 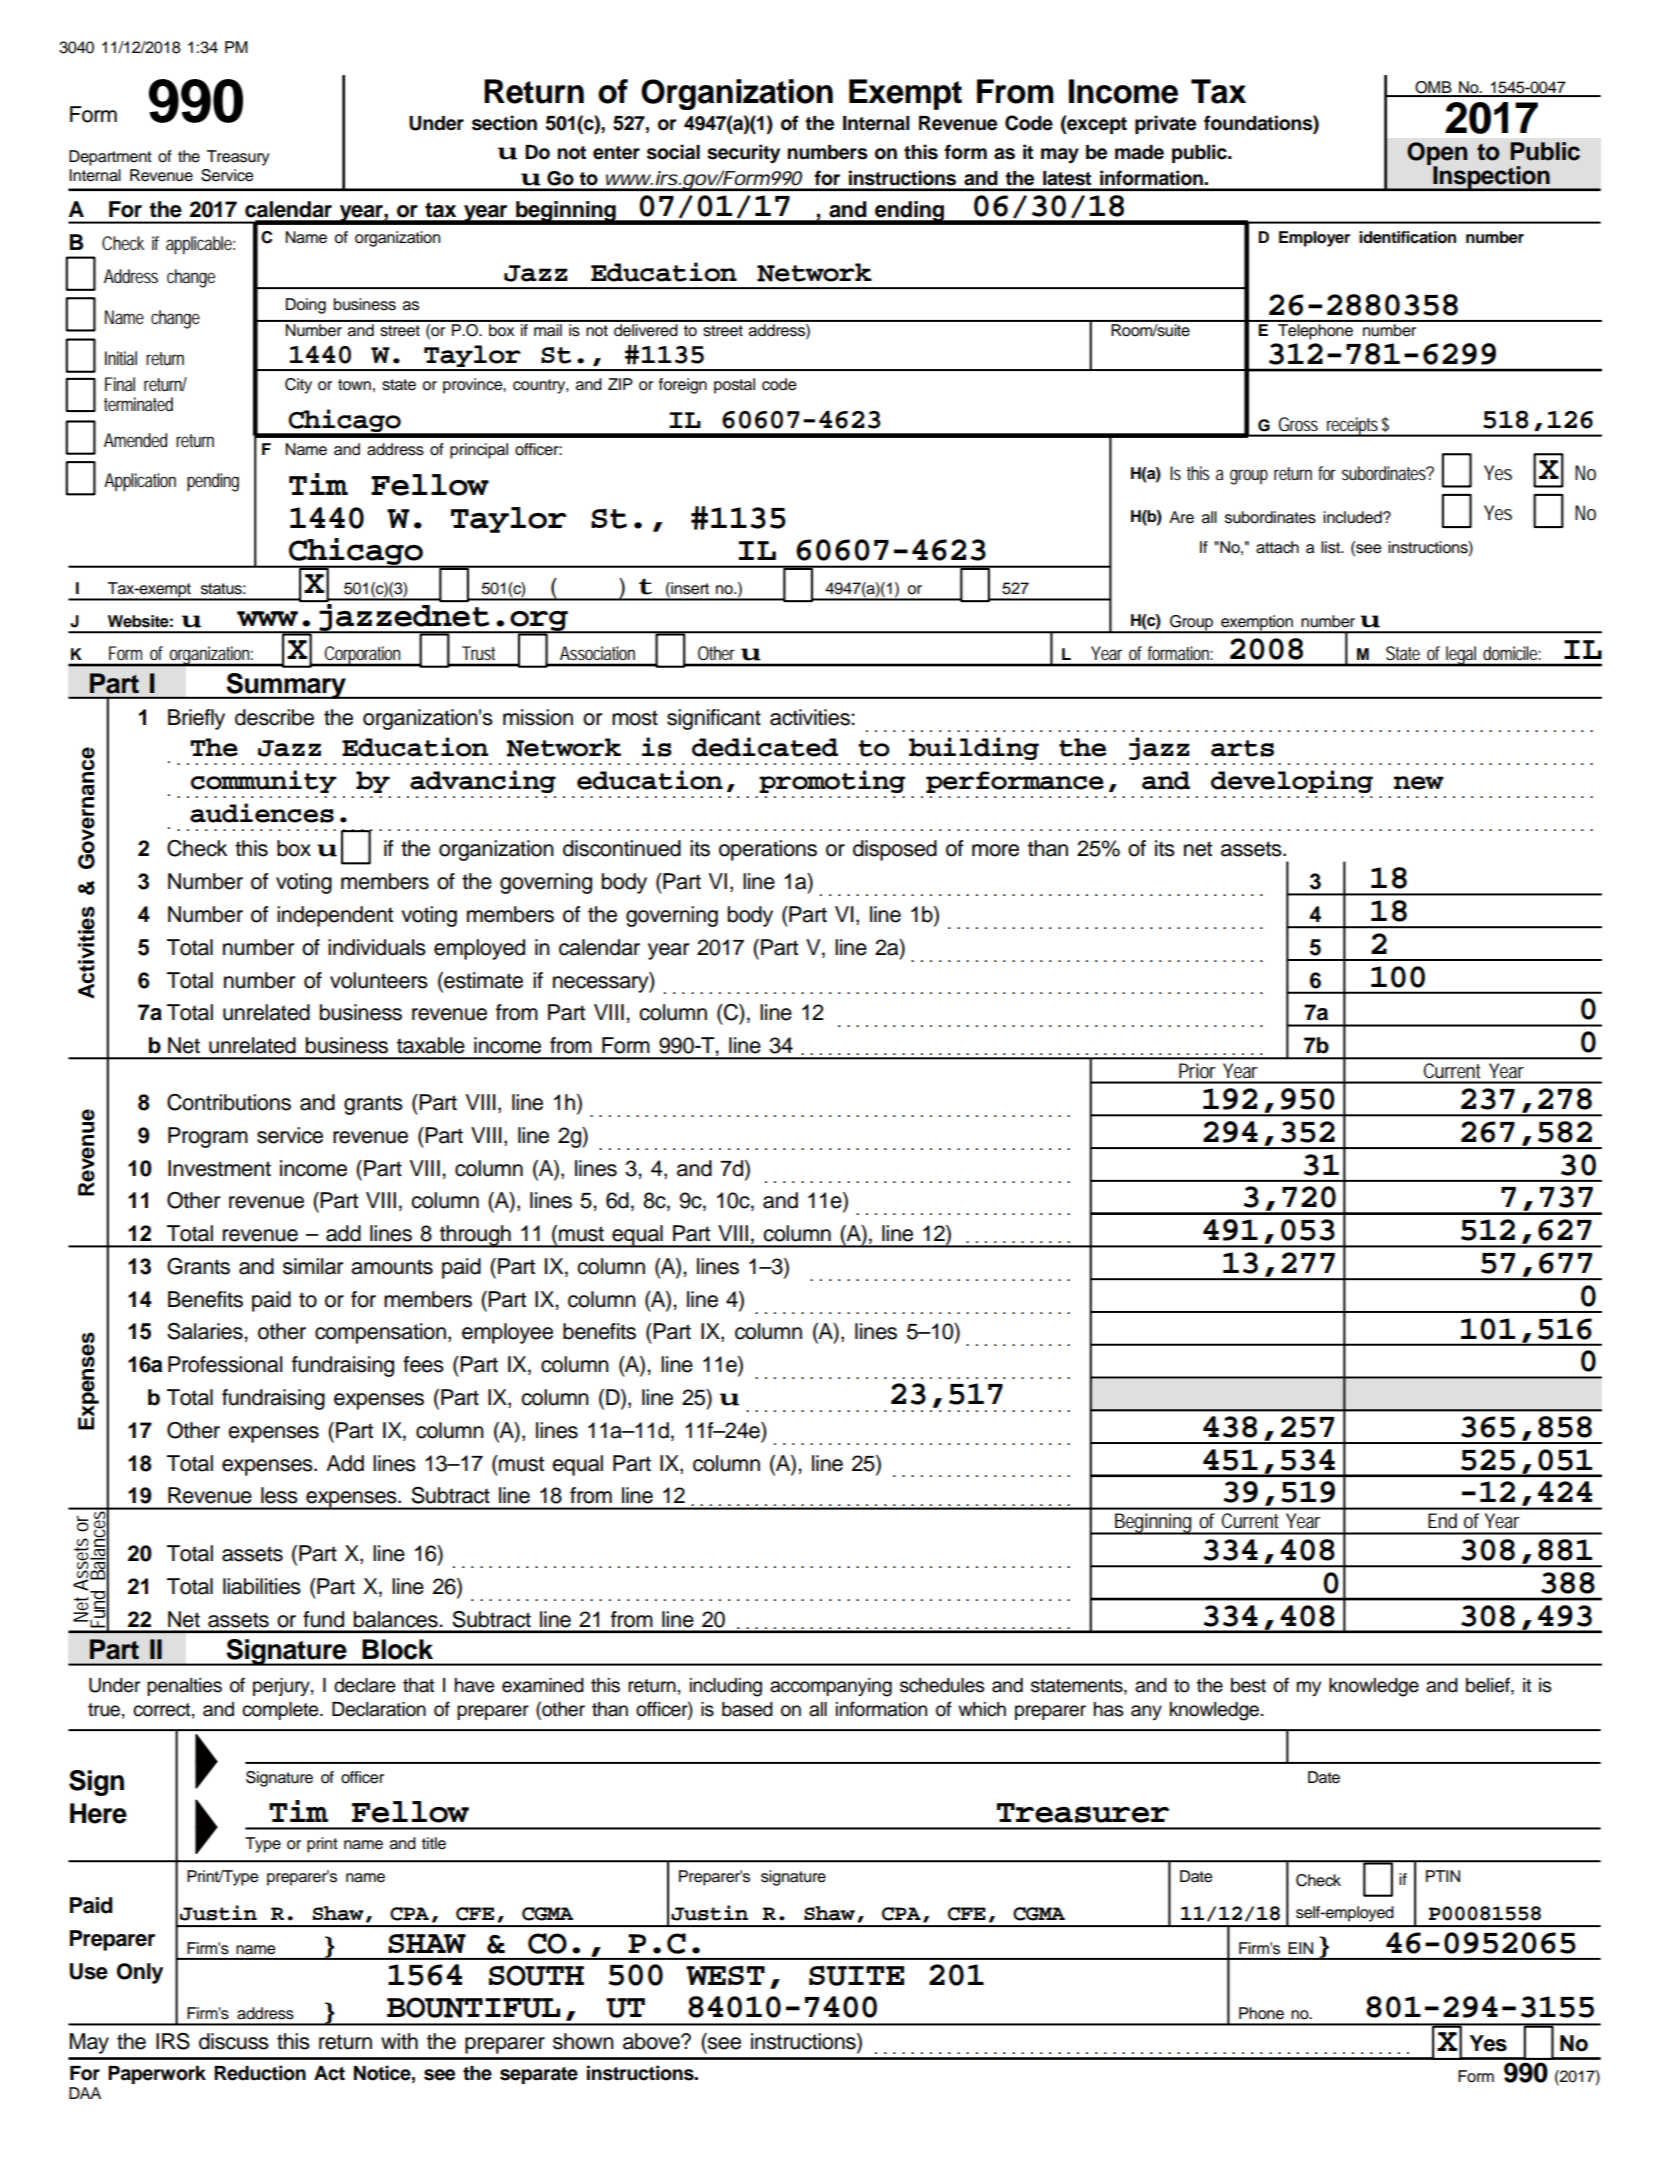 What do you see at coordinates (725, 1975) in the screenshot?
I see `WEST` at bounding box center [725, 1975].
